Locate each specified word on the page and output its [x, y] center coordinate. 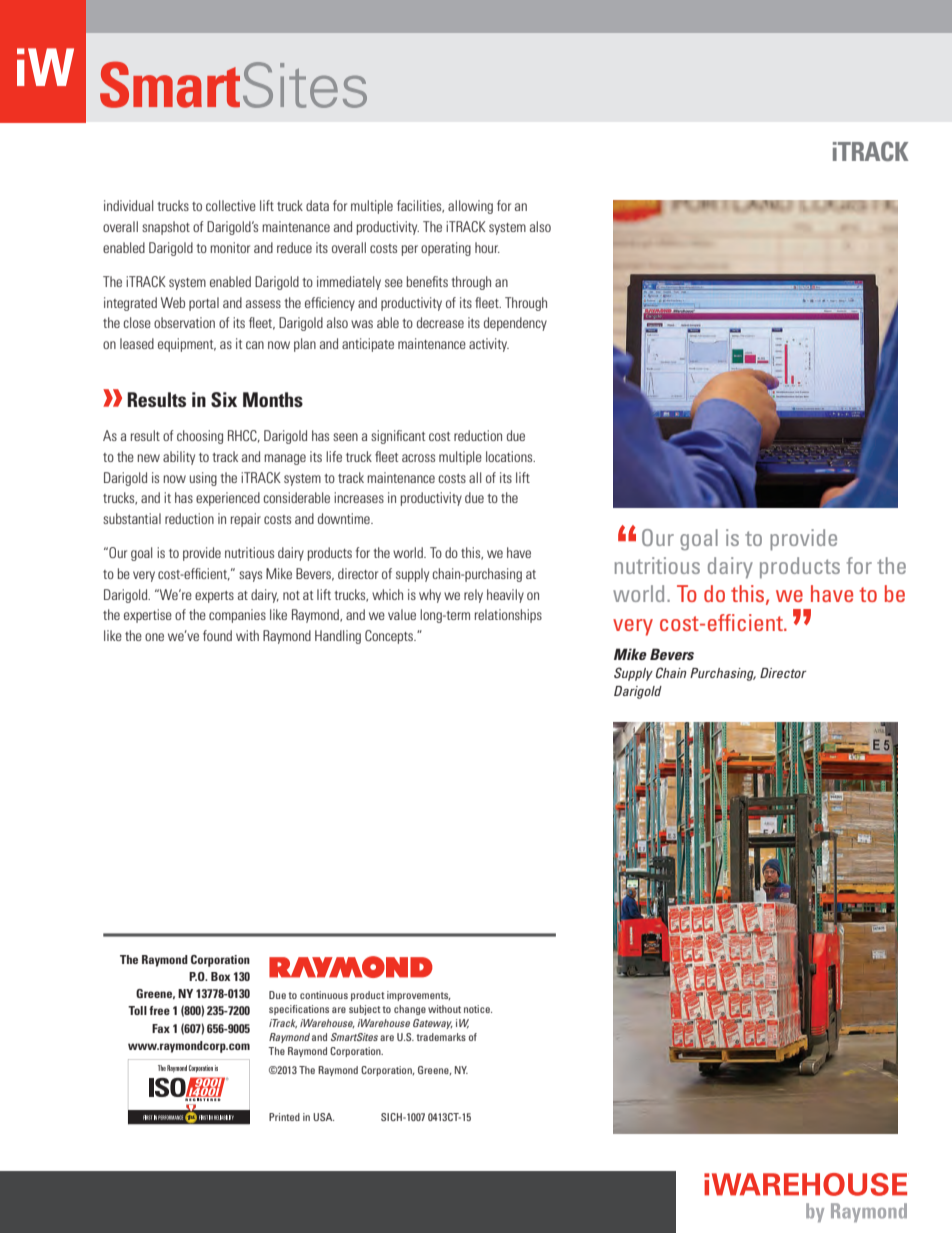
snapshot [166, 228]
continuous [324, 995]
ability [179, 458]
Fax [161, 1028]
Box [221, 976]
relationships [508, 616]
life [334, 456]
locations [510, 456]
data [317, 205]
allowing [470, 207]
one [154, 637]
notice [478, 1009]
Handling [338, 637]
